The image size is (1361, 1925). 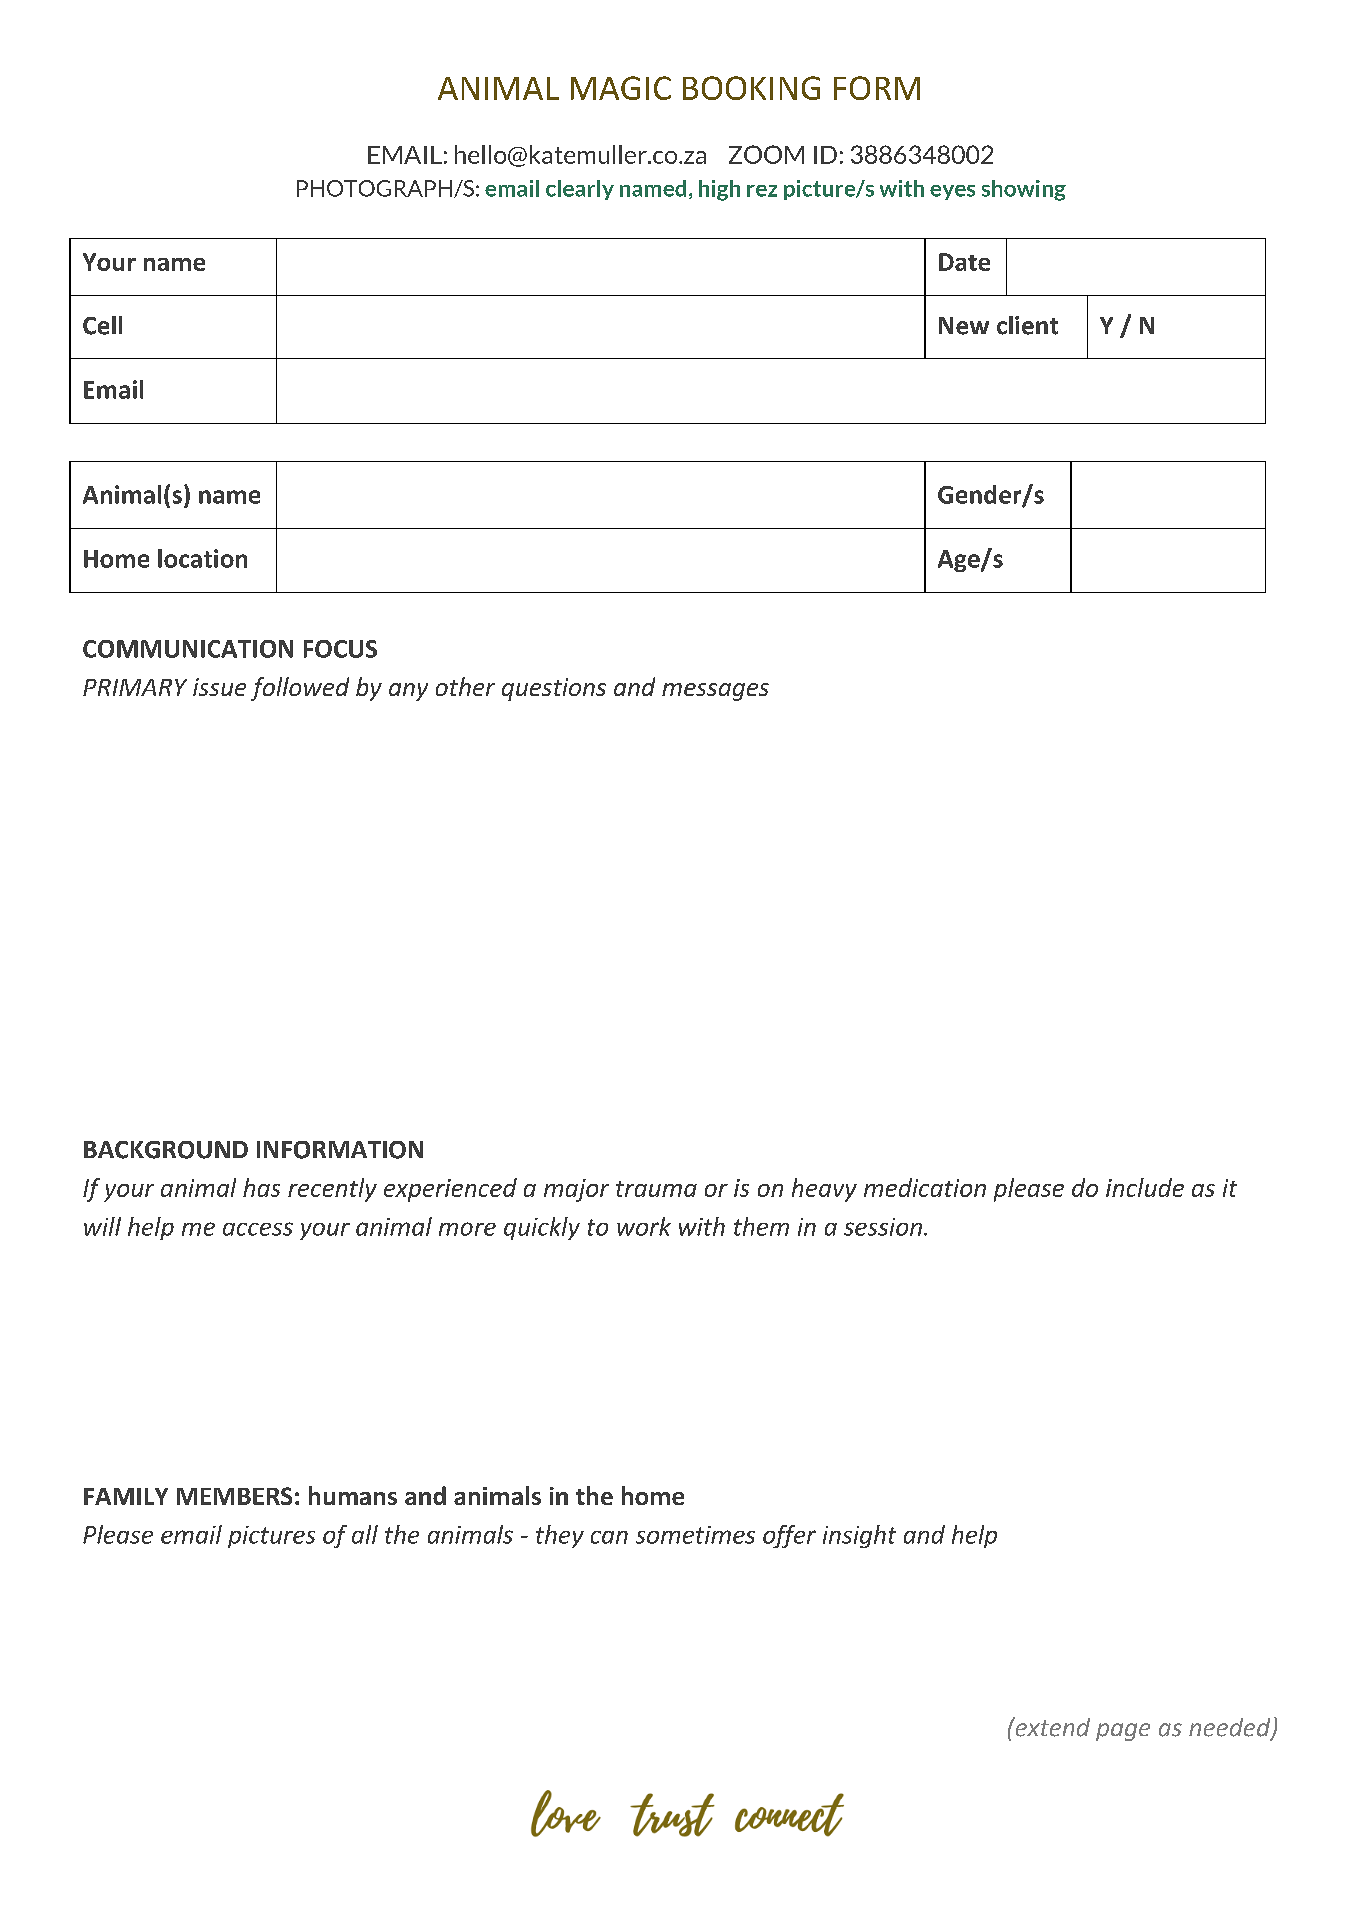 I want to click on showing, so click(x=1024, y=190).
